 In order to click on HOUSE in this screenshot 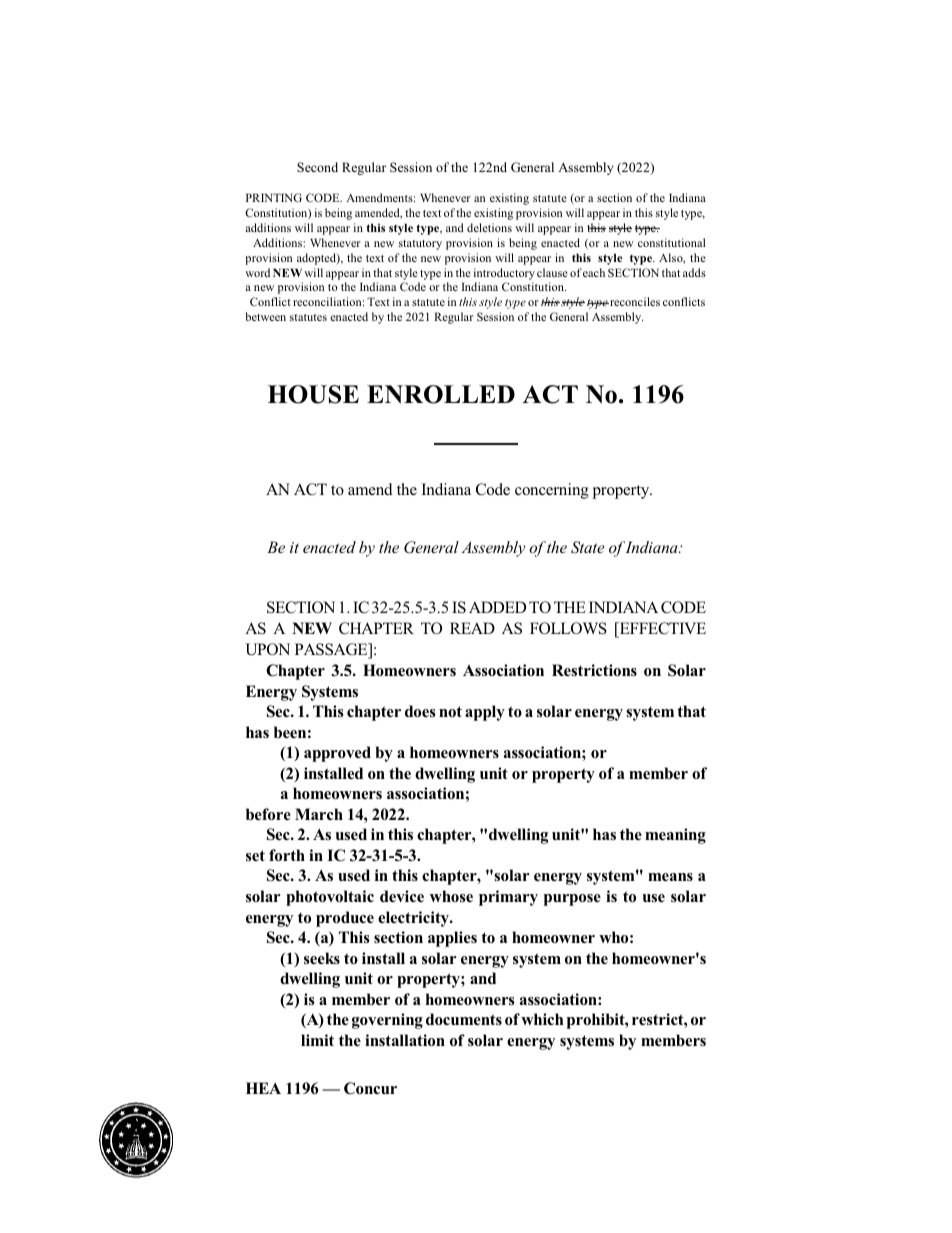, I will do `click(313, 394)`.
